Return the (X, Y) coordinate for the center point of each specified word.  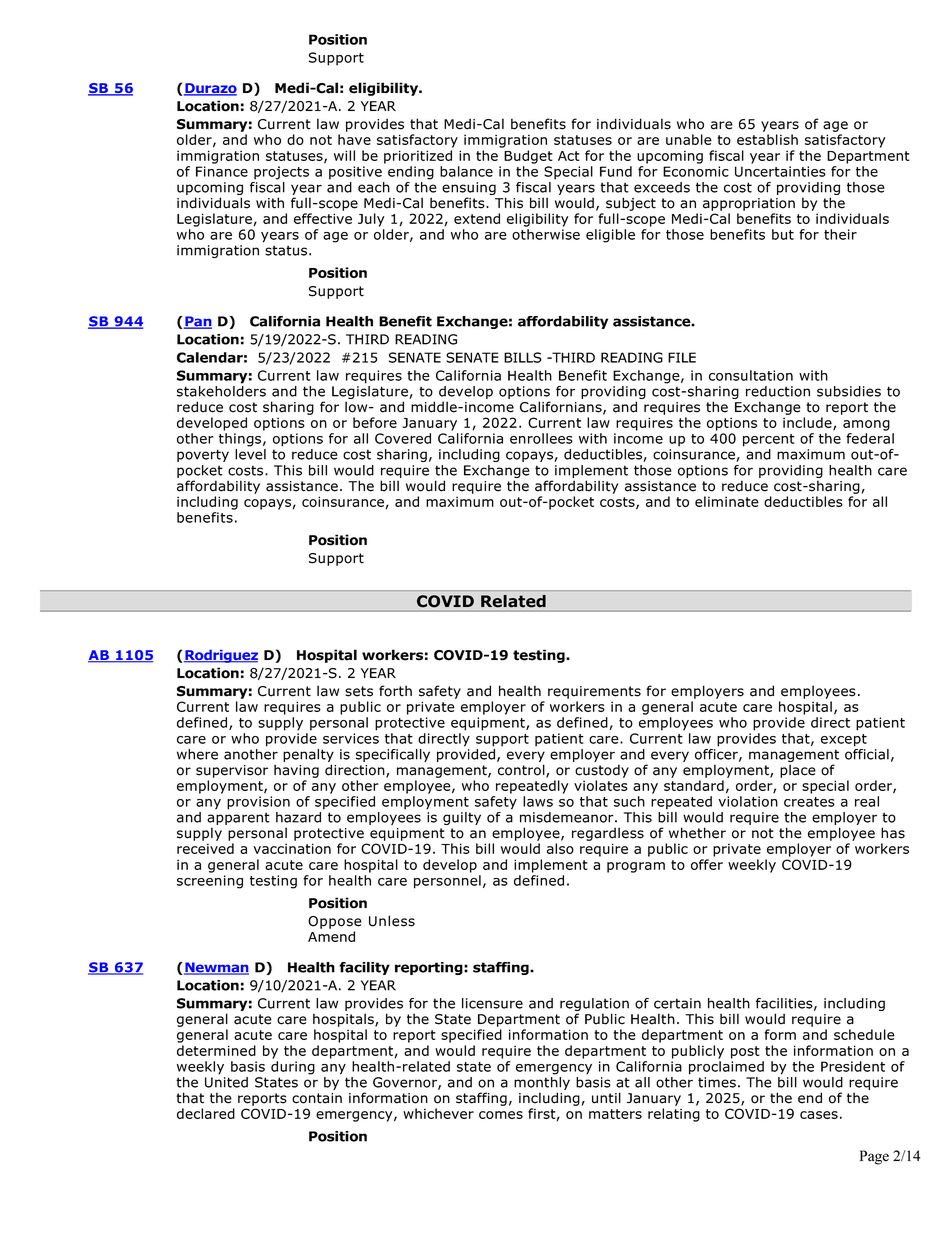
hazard (298, 817)
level (250, 454)
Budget (528, 157)
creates (809, 802)
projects (281, 173)
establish (767, 139)
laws (538, 801)
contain (317, 1098)
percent (769, 440)
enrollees (541, 438)
